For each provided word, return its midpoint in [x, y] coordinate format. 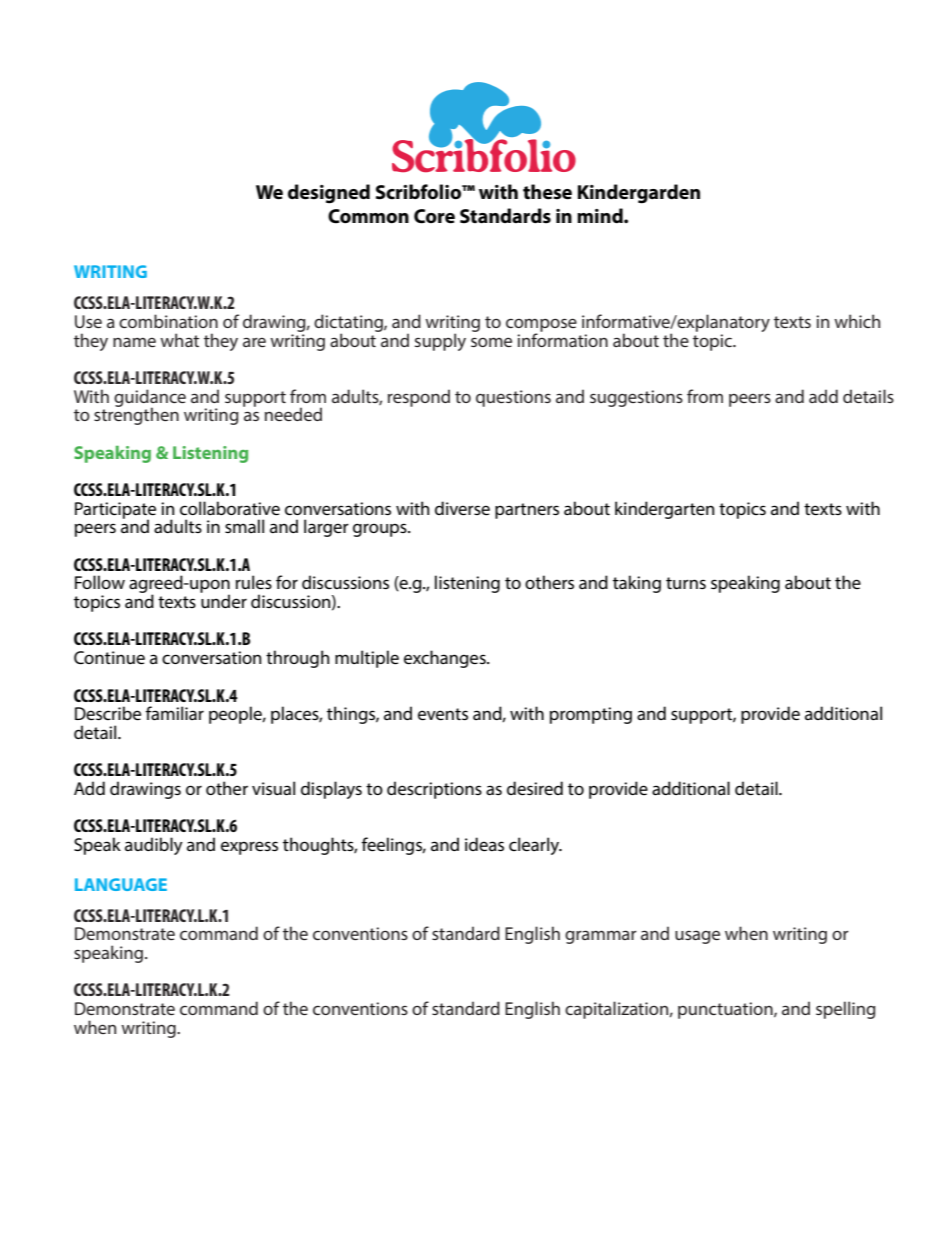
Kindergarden [639, 194]
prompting [591, 715]
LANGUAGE [121, 884]
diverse [462, 508]
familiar [175, 713]
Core [434, 216]
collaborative [230, 508]
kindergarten [664, 510]
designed [329, 194]
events [443, 714]
